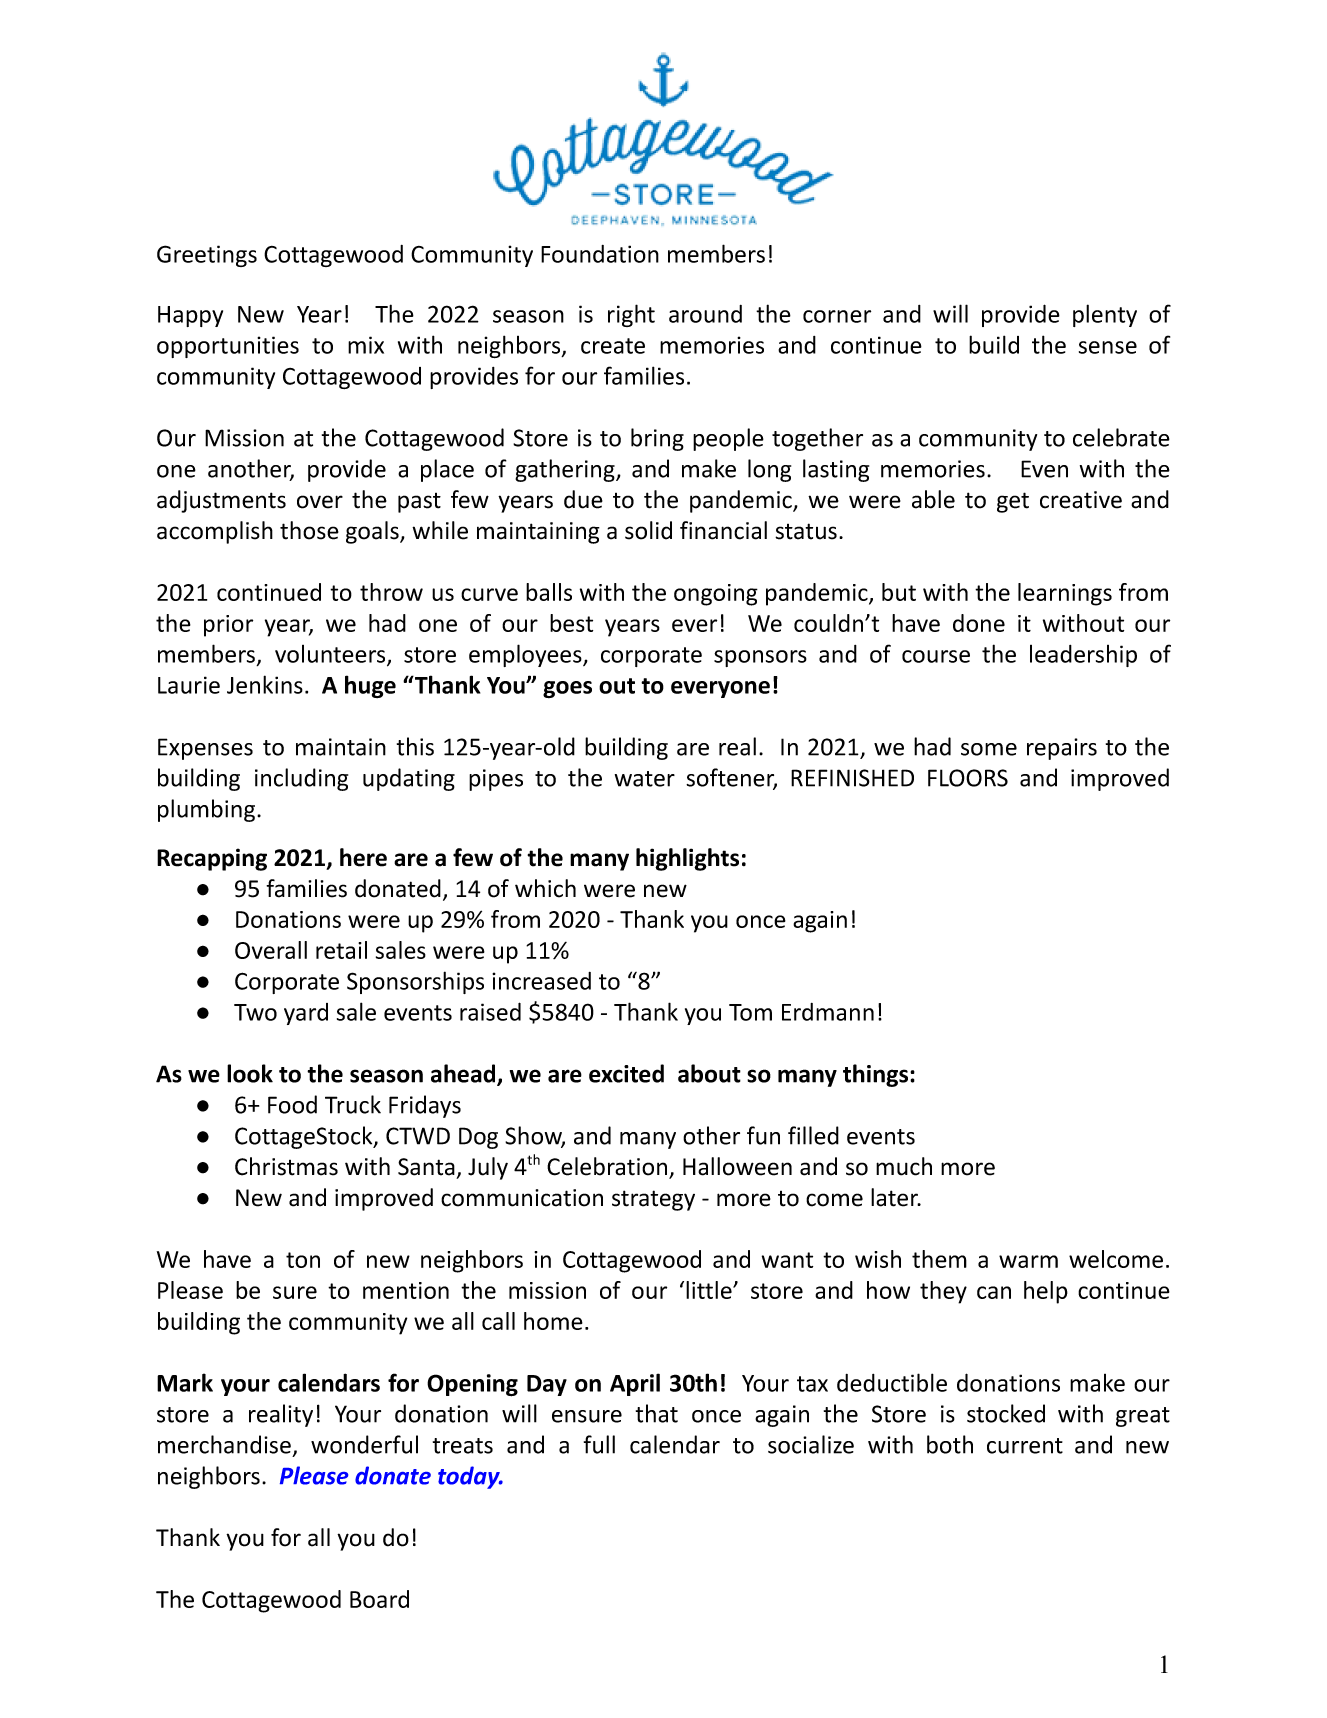 This page has width=1327, height=1718. Describe the element at coordinates (1025, 1446) in the page. I see `current` at that location.
